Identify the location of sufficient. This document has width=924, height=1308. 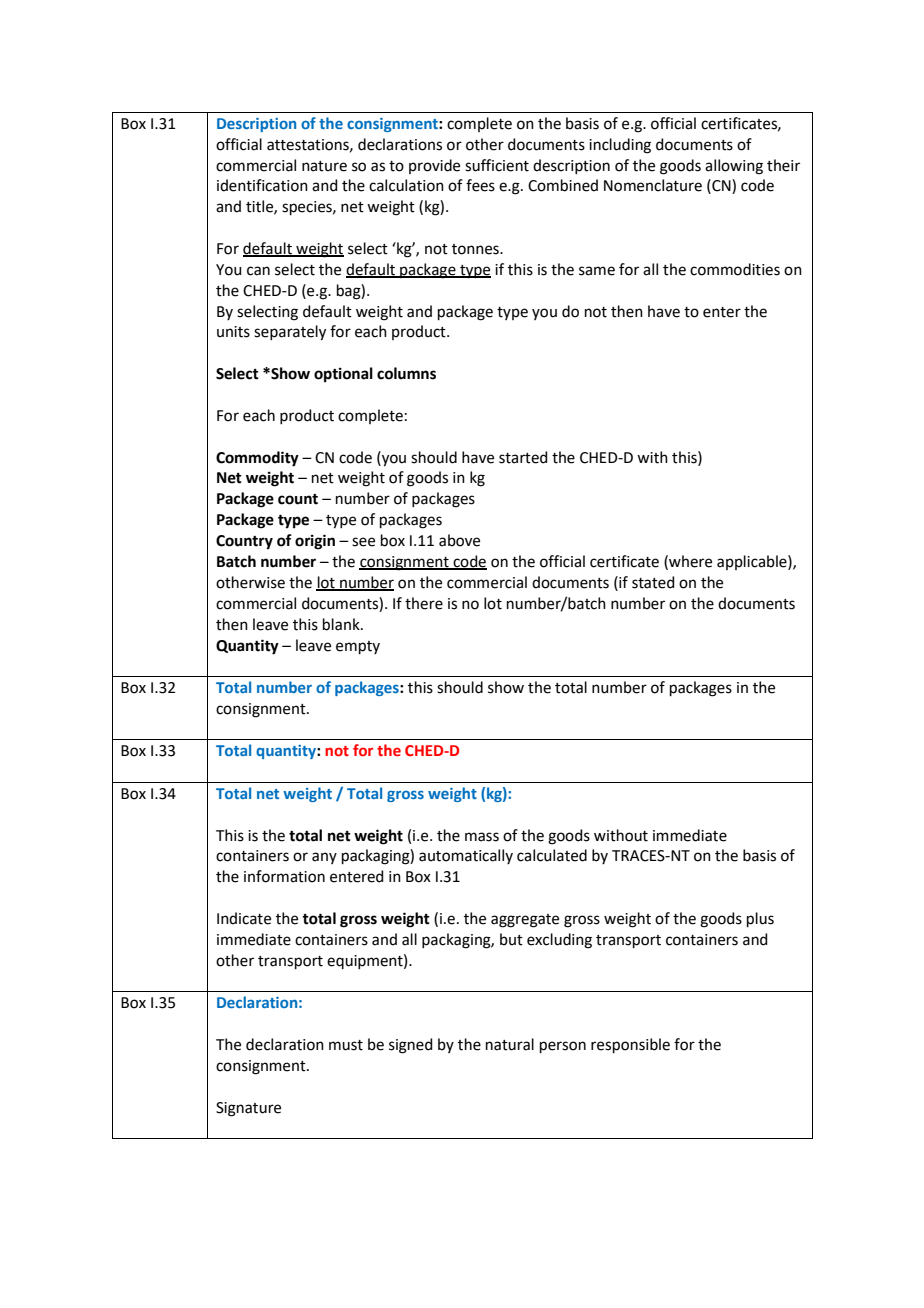
(497, 165).
